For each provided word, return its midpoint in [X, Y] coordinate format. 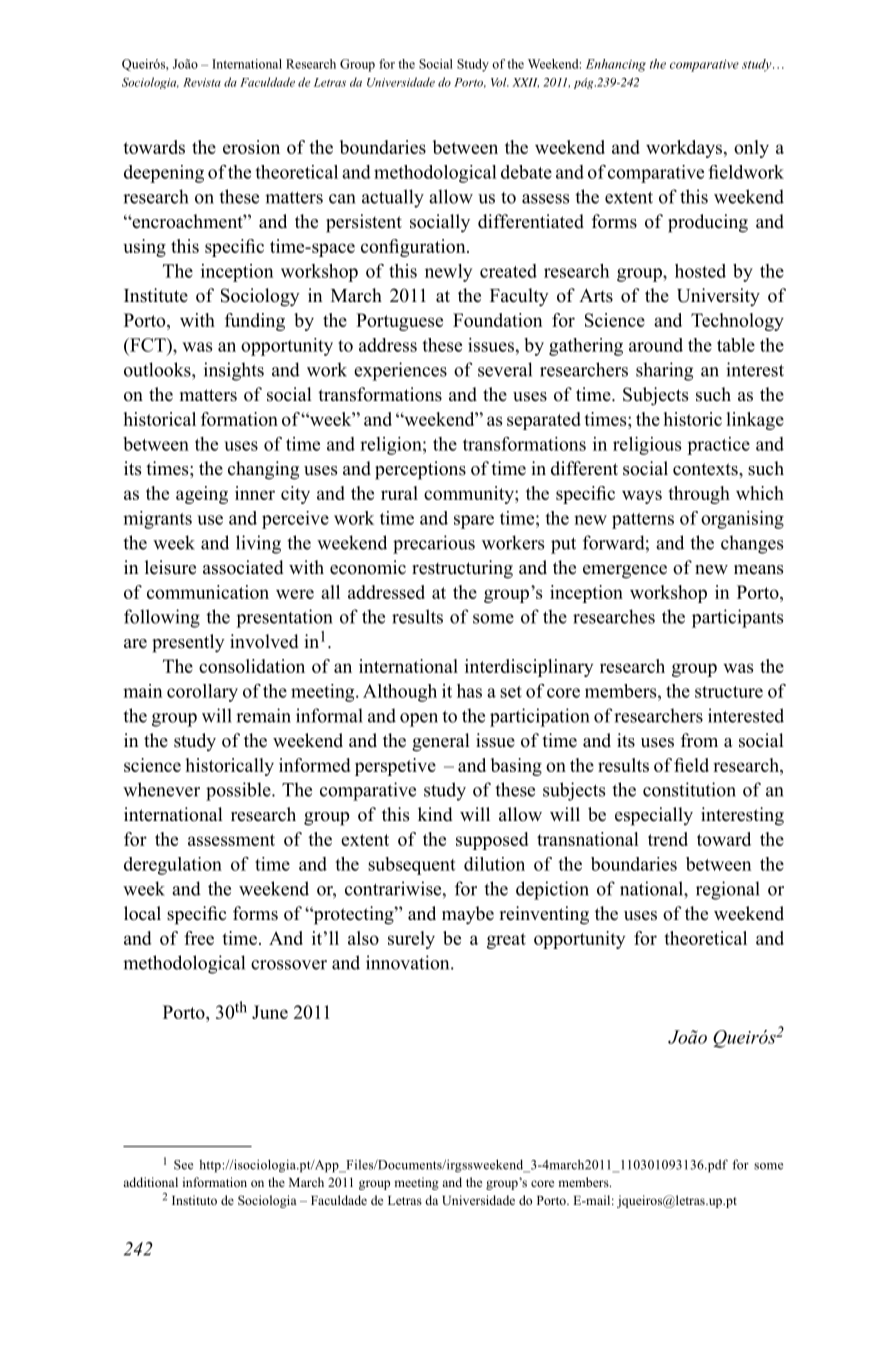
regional [728, 890]
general [441, 742]
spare [474, 522]
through [699, 495]
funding [255, 322]
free [199, 938]
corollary [202, 693]
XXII [525, 83]
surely [411, 940]
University [718, 297]
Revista [202, 82]
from [699, 740]
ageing [202, 495]
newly [448, 273]
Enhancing [616, 65]
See [183, 1165]
